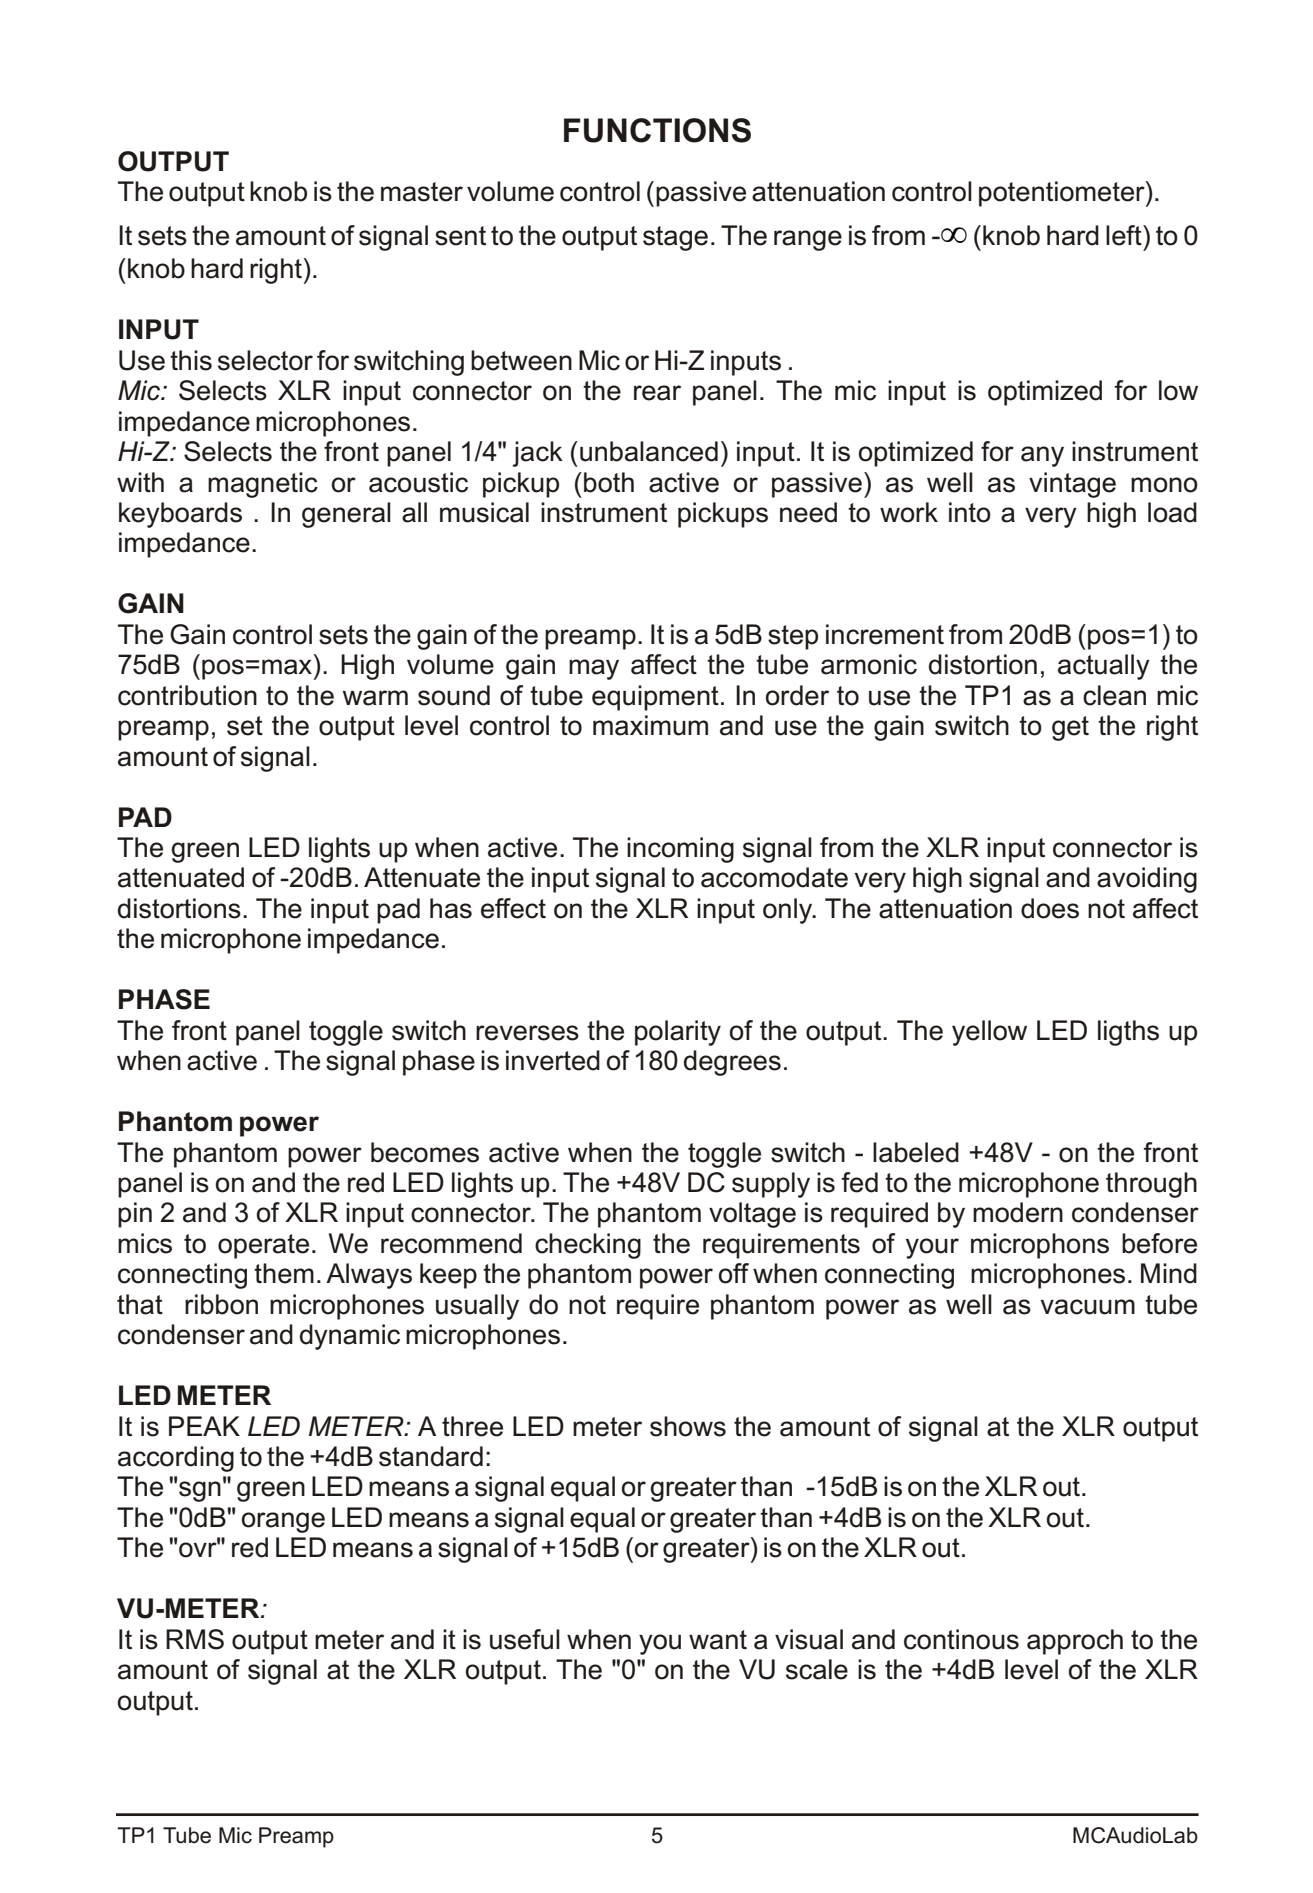  Describe the element at coordinates (422, 192) in the screenshot. I see `master` at that location.
